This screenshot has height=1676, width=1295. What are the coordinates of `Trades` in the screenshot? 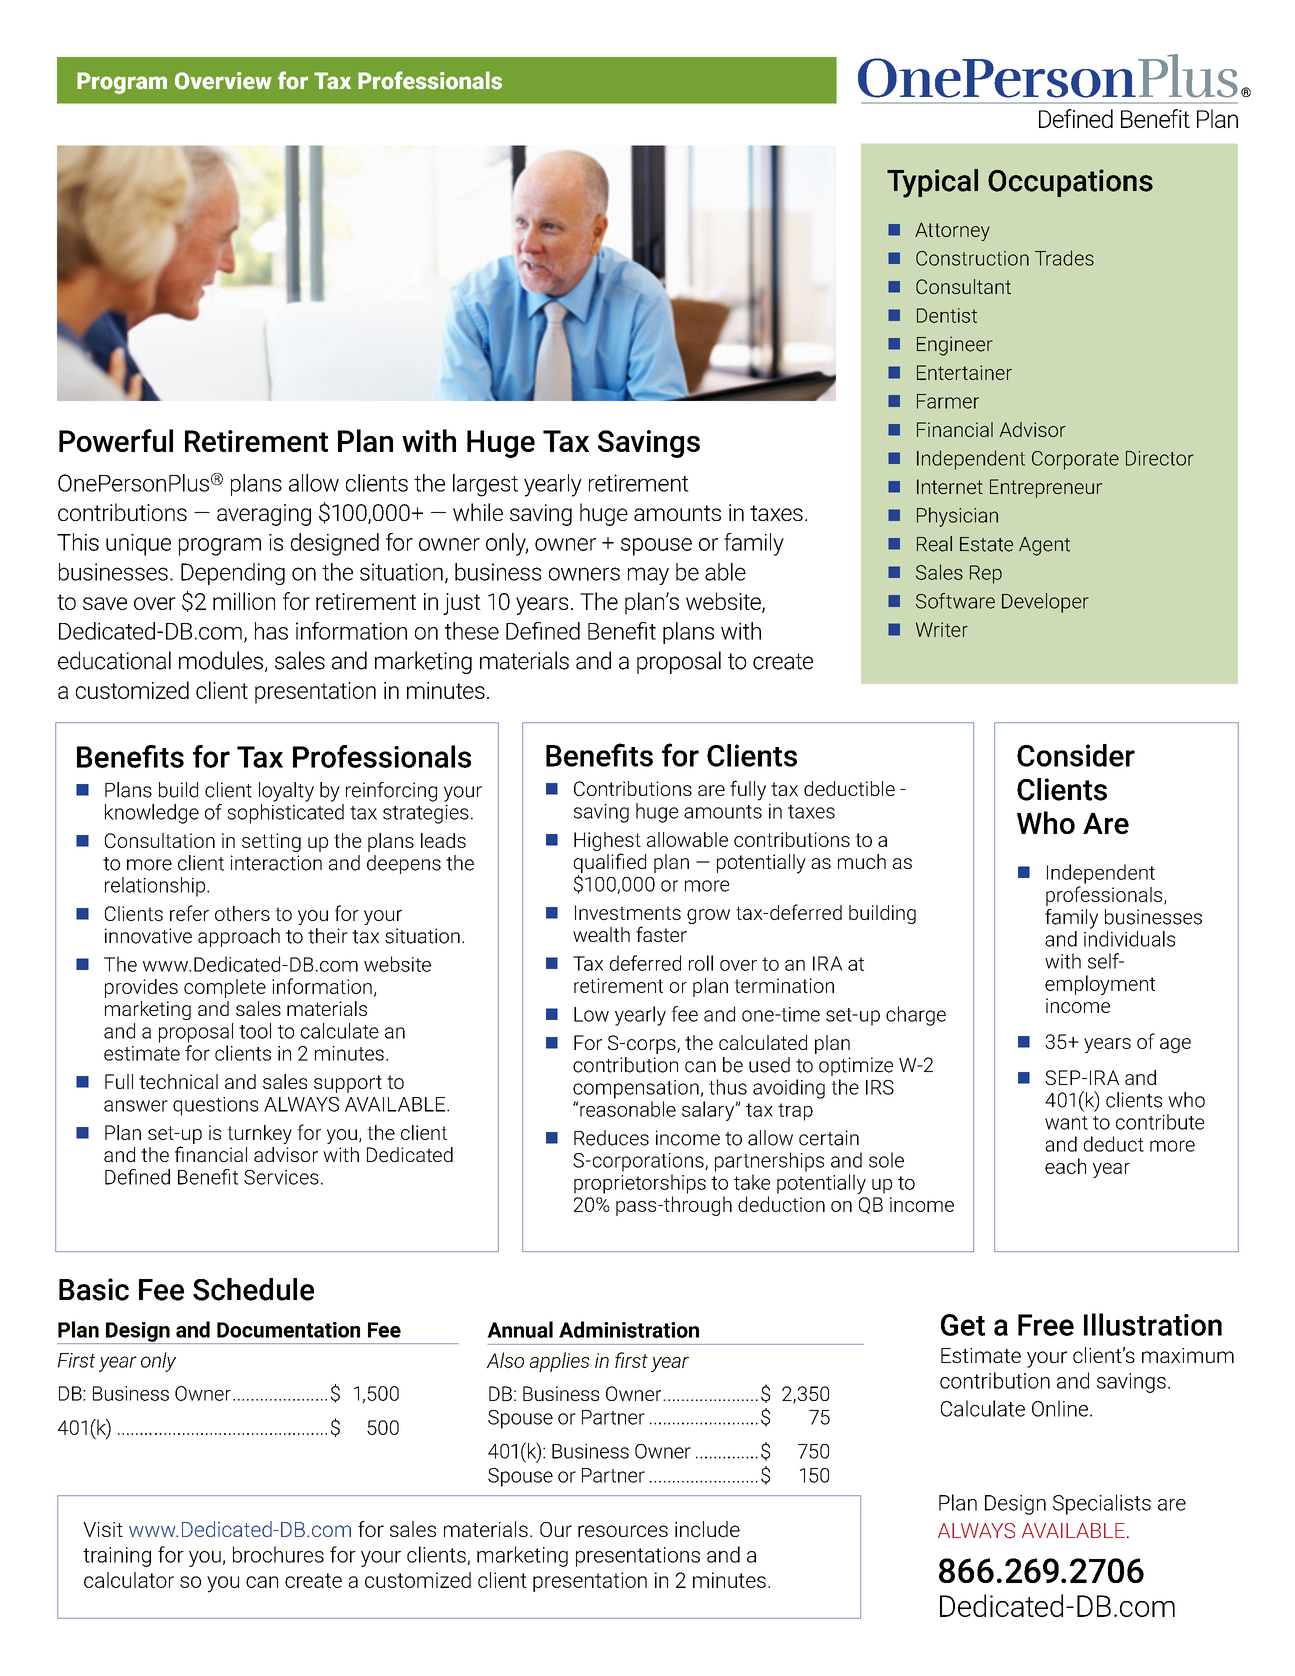 It's located at (1064, 258).
